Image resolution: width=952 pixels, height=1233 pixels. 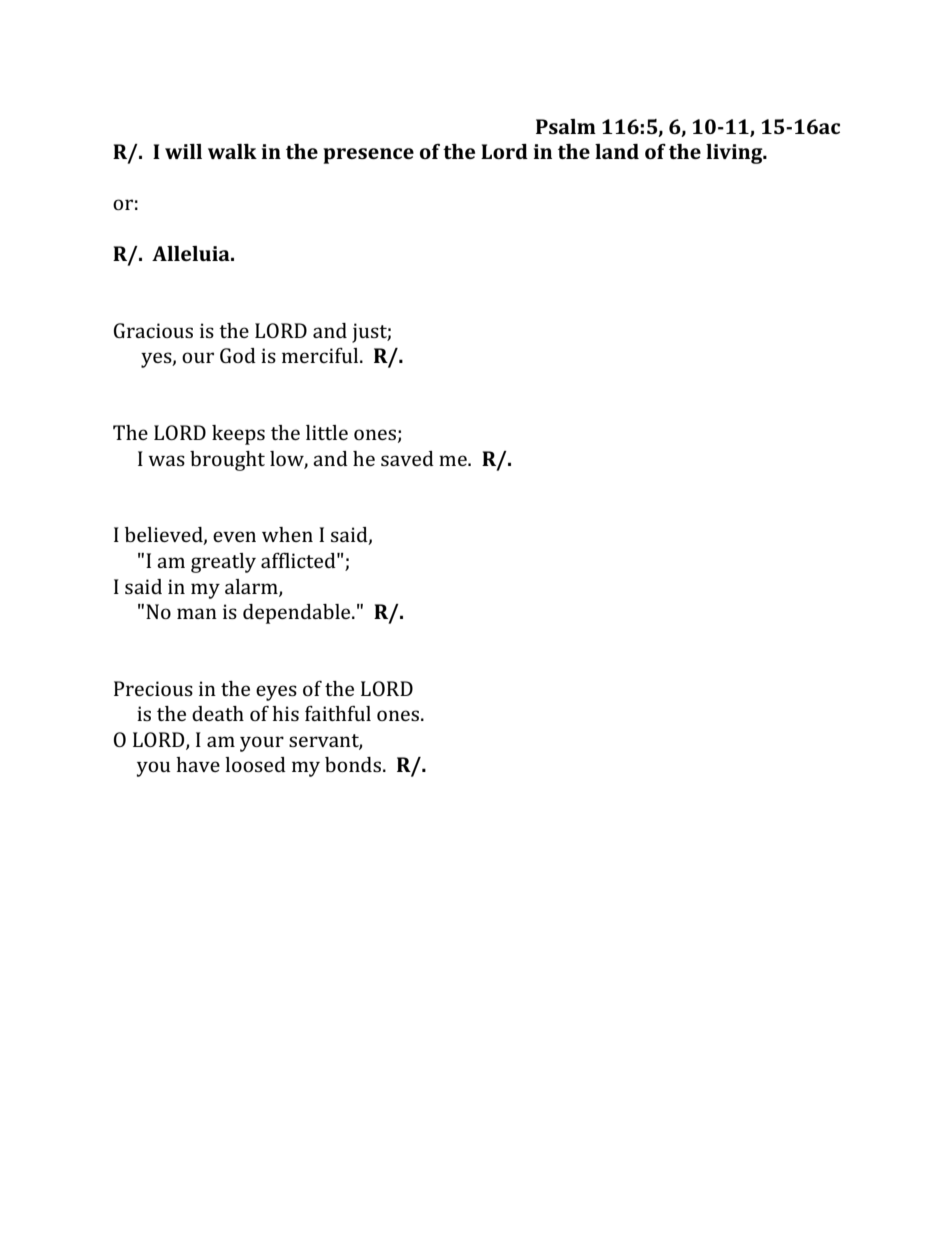 I want to click on presence, so click(x=368, y=156).
